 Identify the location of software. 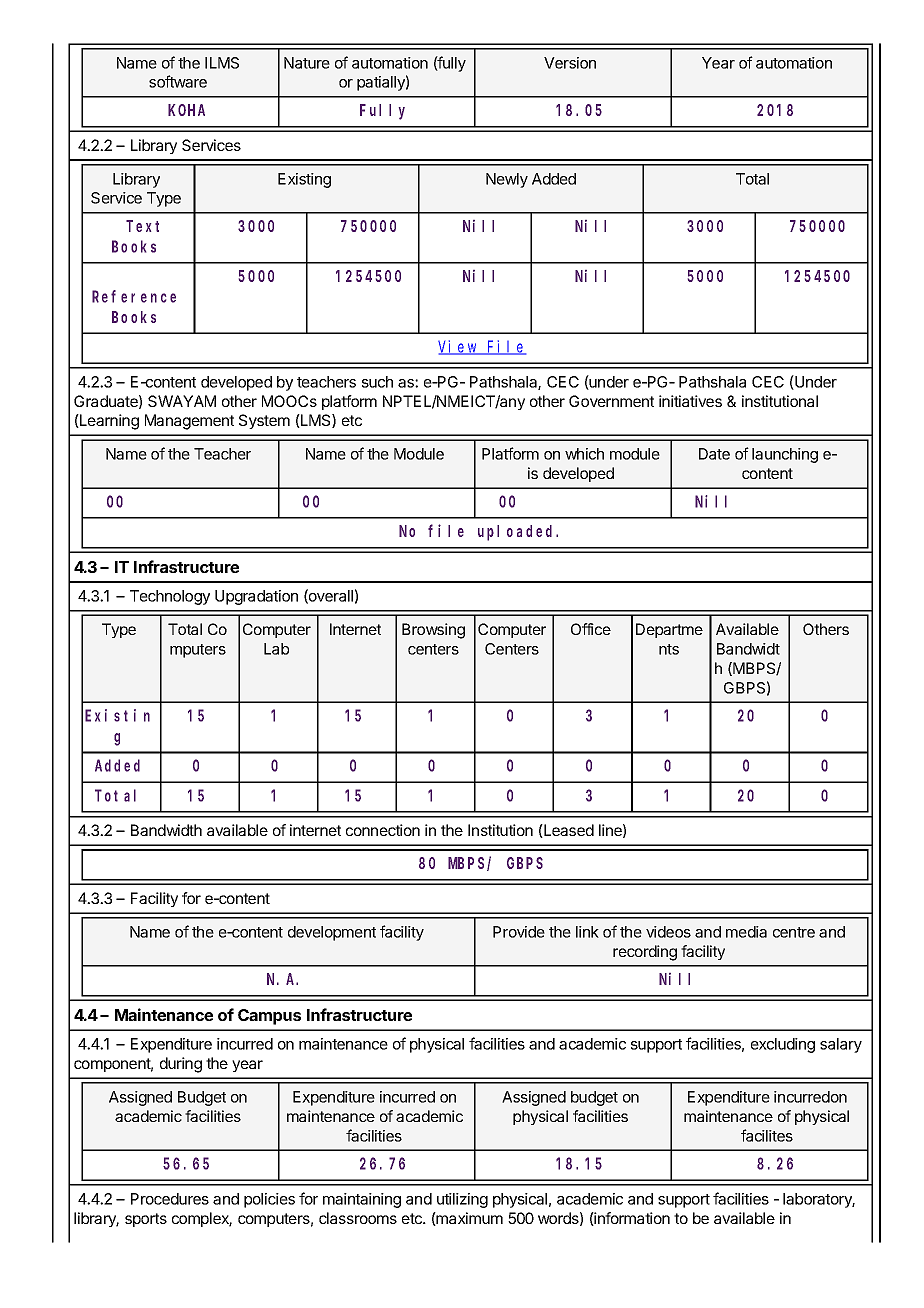
(178, 81).
